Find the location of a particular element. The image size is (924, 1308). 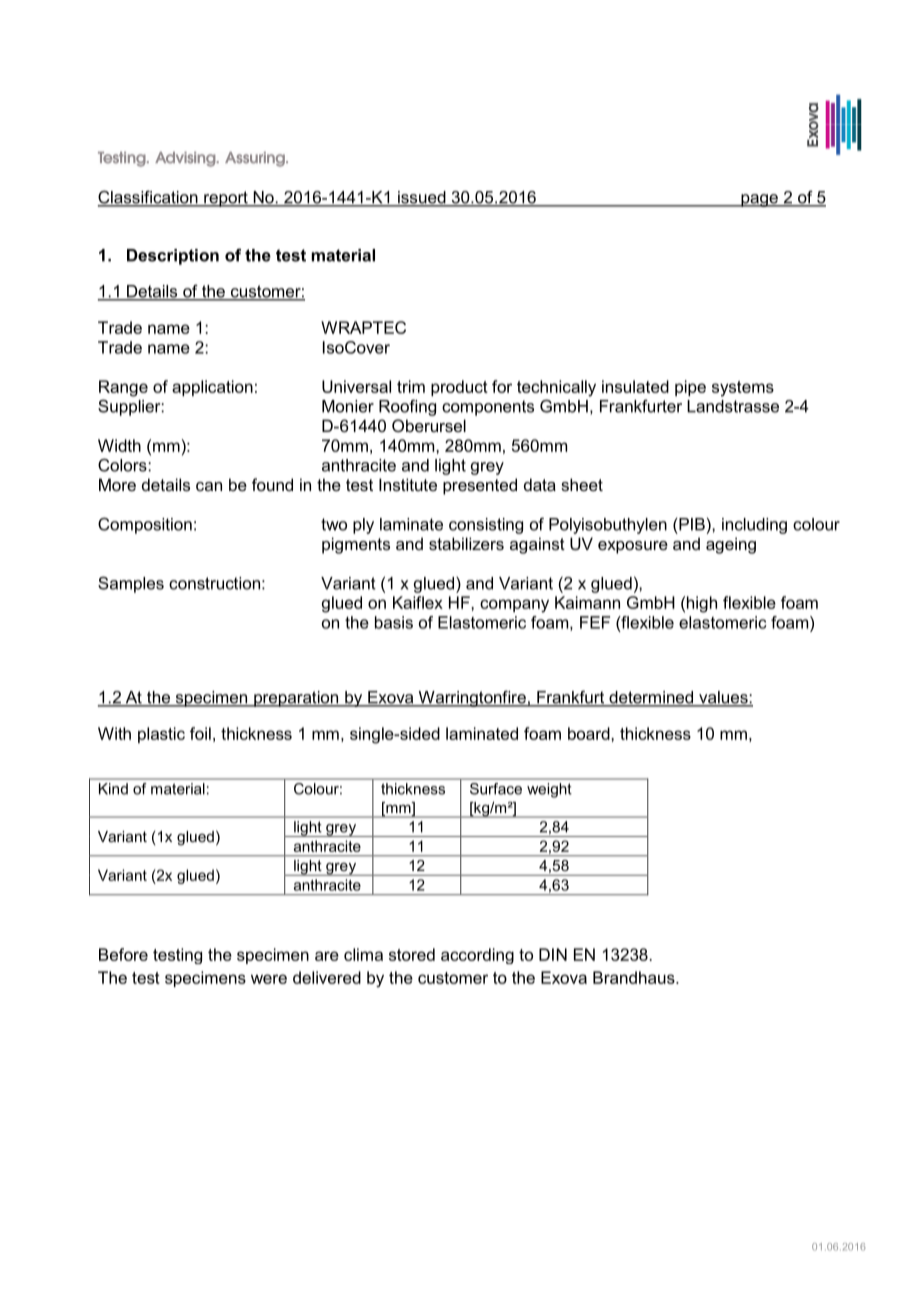

report is located at coordinates (226, 199).
